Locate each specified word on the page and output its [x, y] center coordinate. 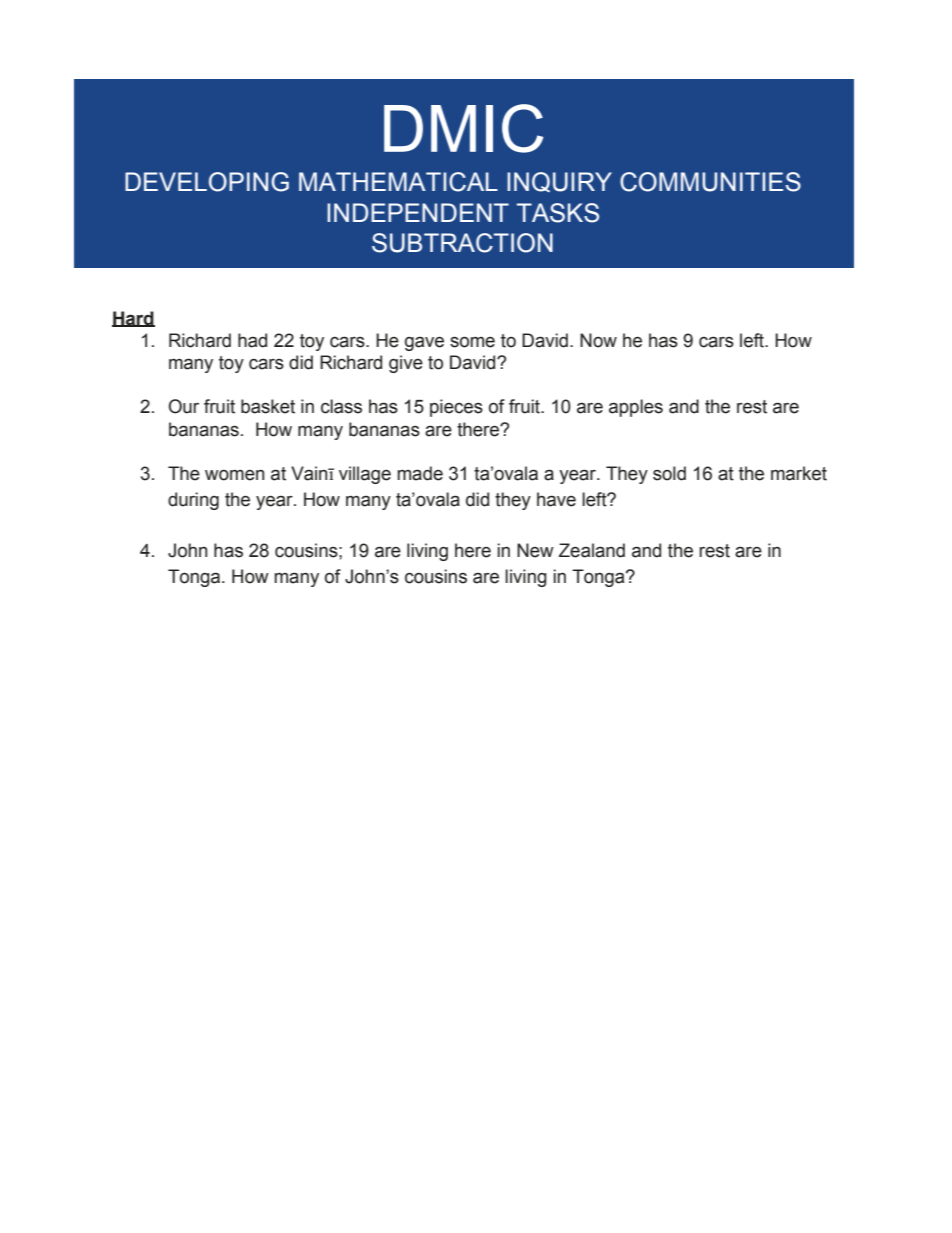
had [252, 340]
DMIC [464, 128]
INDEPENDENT [418, 212]
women [234, 475]
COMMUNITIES [710, 182]
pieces [456, 408]
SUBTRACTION [462, 243]
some [472, 342]
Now [598, 340]
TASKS [558, 213]
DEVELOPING [207, 182]
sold [669, 473]
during [193, 501]
